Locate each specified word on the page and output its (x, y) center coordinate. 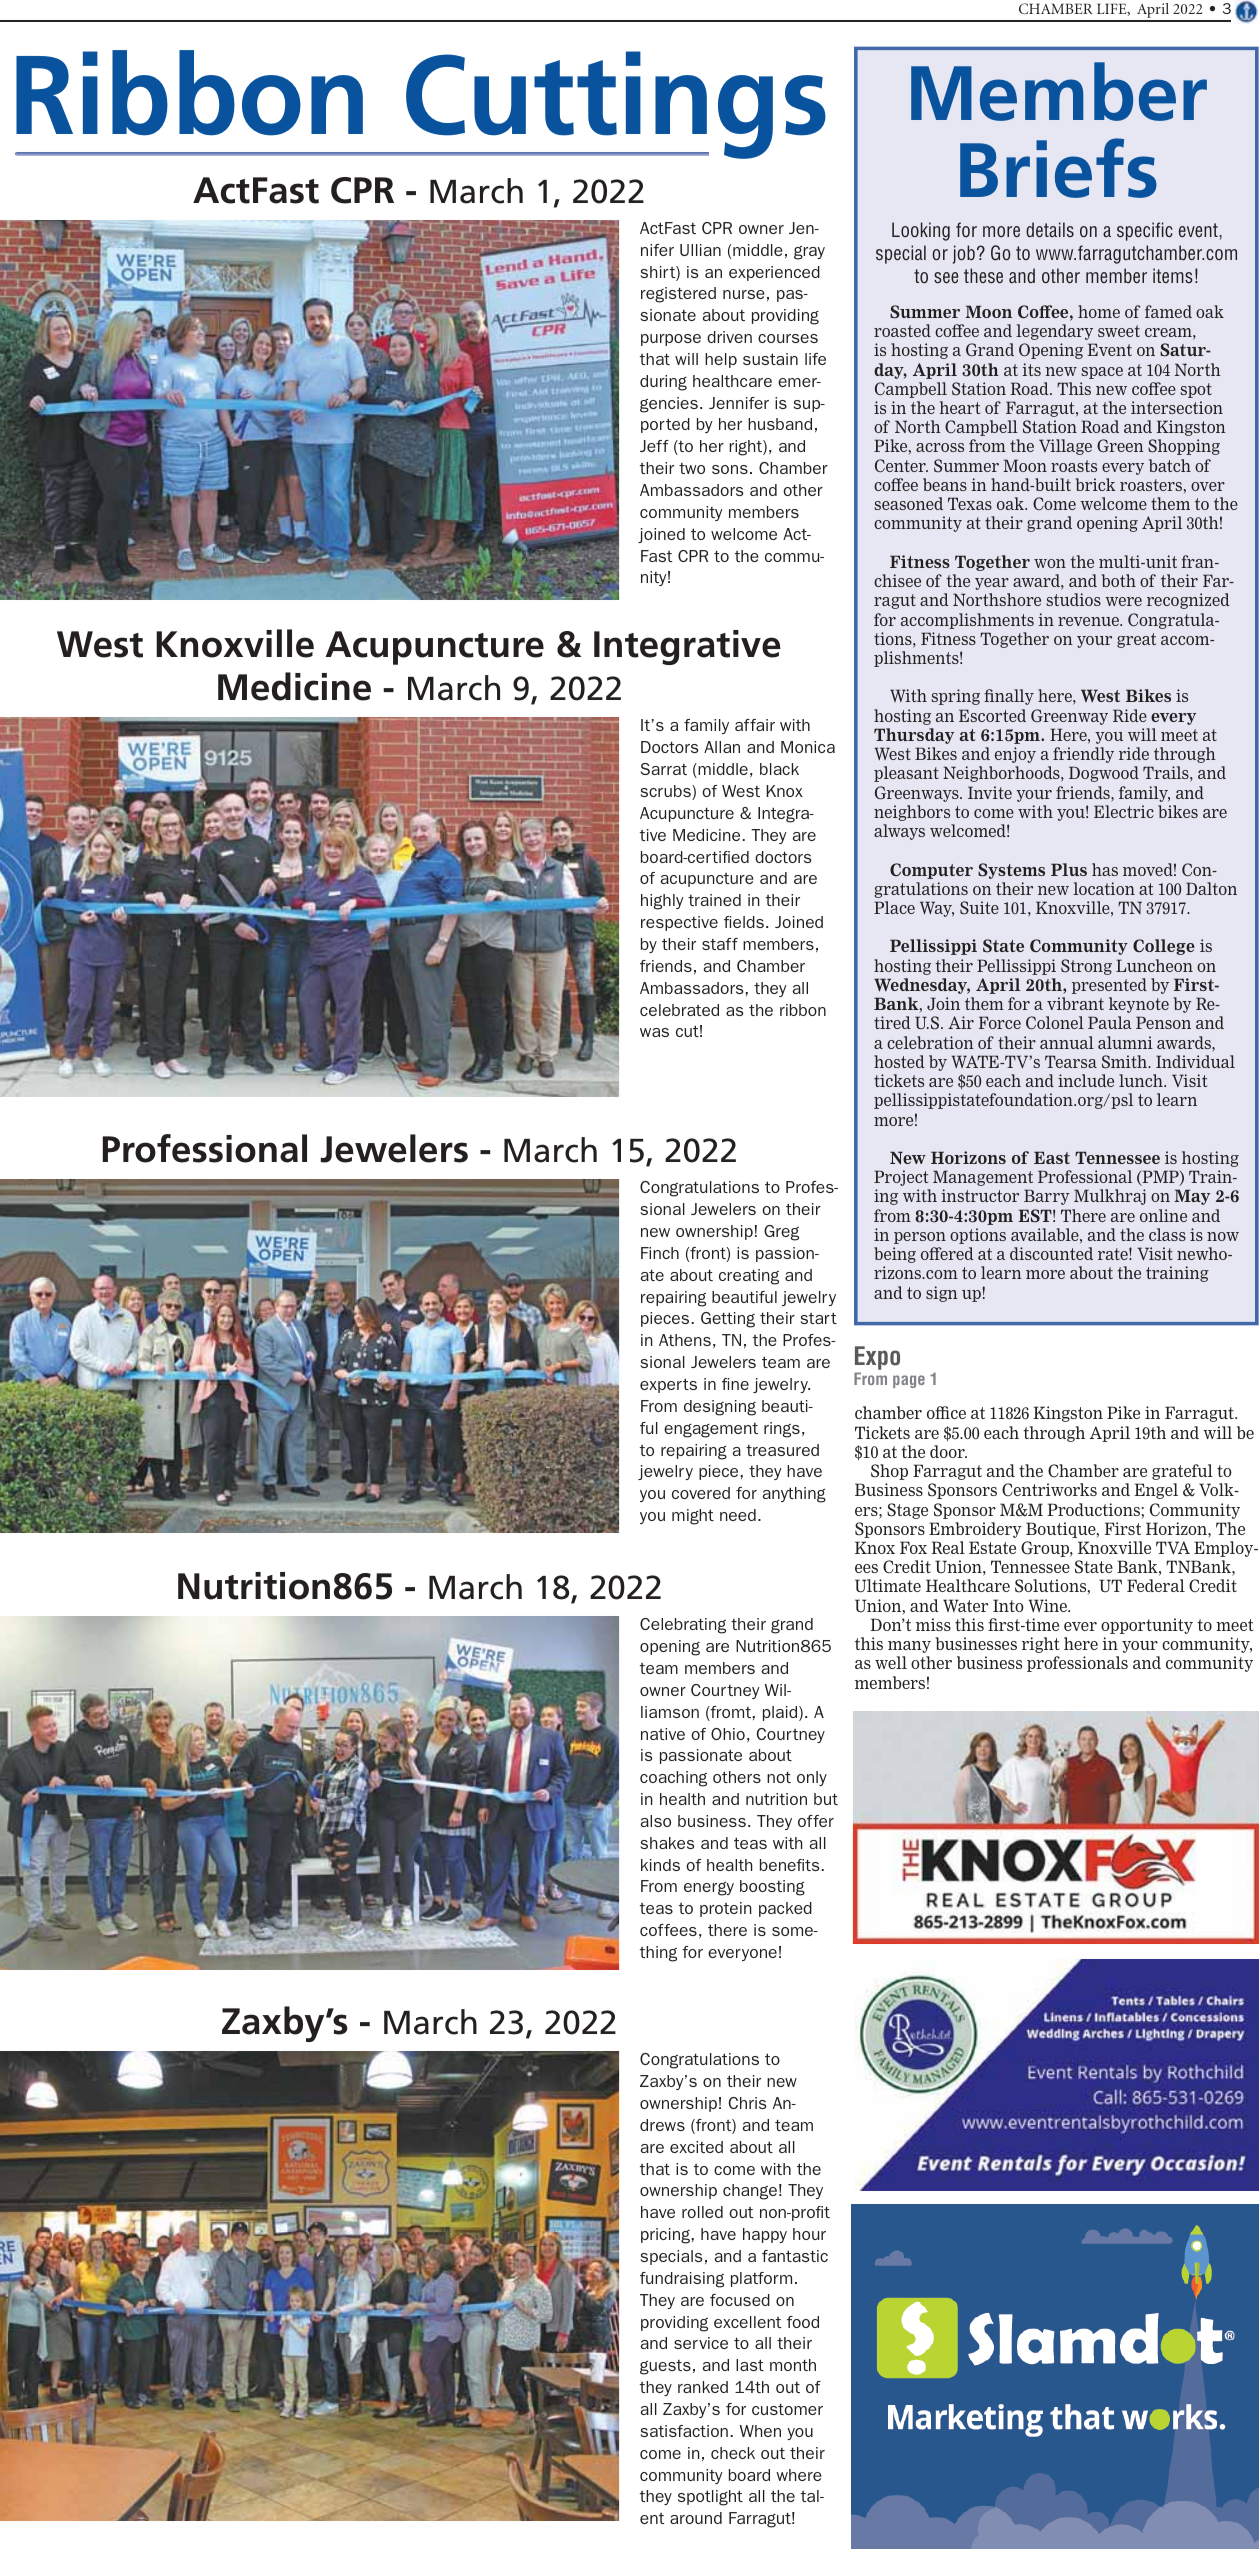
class (1167, 1234)
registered (678, 295)
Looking (921, 231)
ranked (703, 2387)
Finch (660, 1253)
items (1172, 275)
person (920, 1238)
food (803, 2322)
